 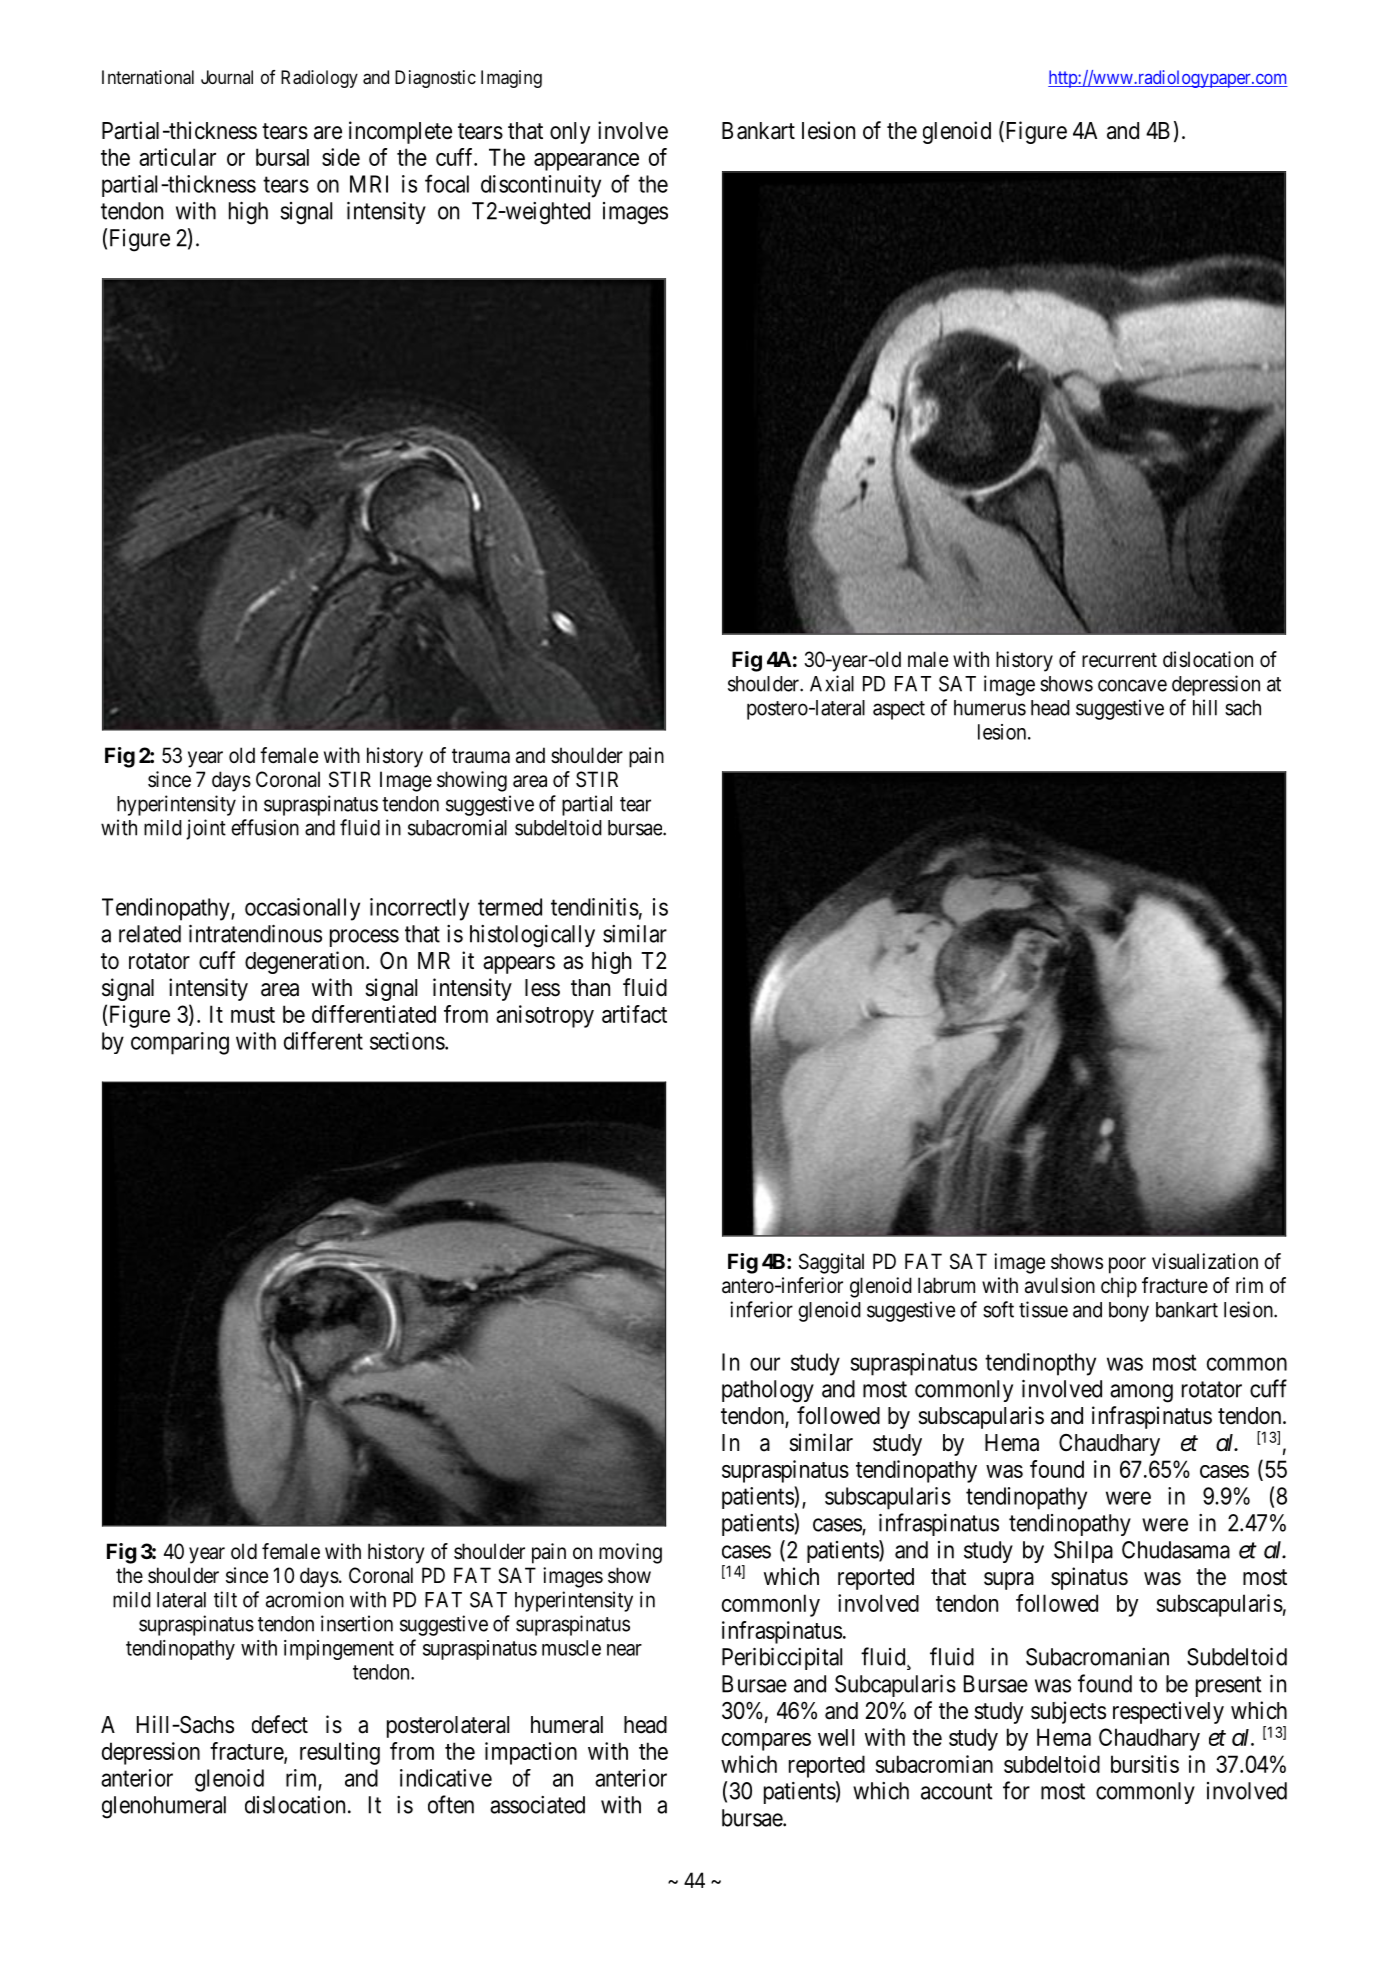 What do you see at coordinates (306, 962) in the page?
I see `degeneration` at bounding box center [306, 962].
